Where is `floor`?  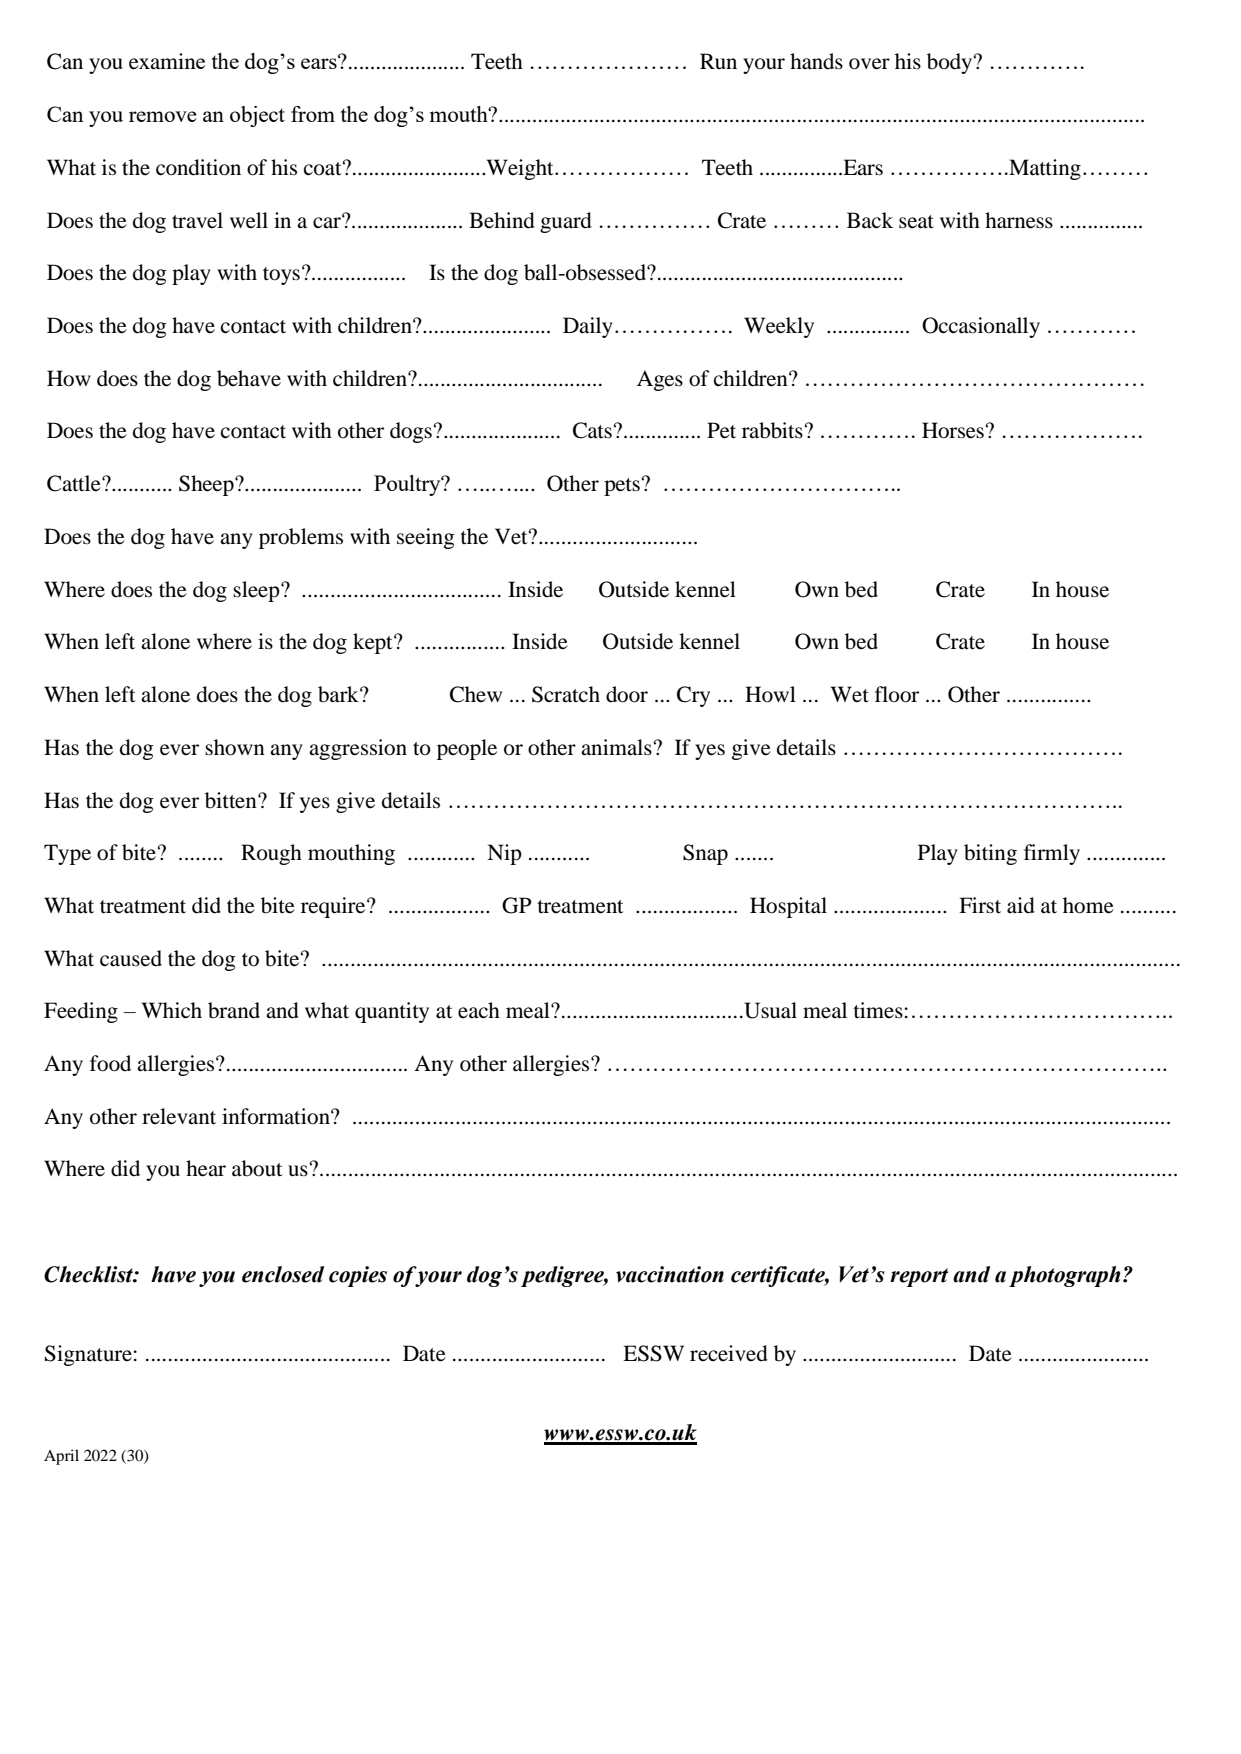 floor is located at coordinates (897, 694).
